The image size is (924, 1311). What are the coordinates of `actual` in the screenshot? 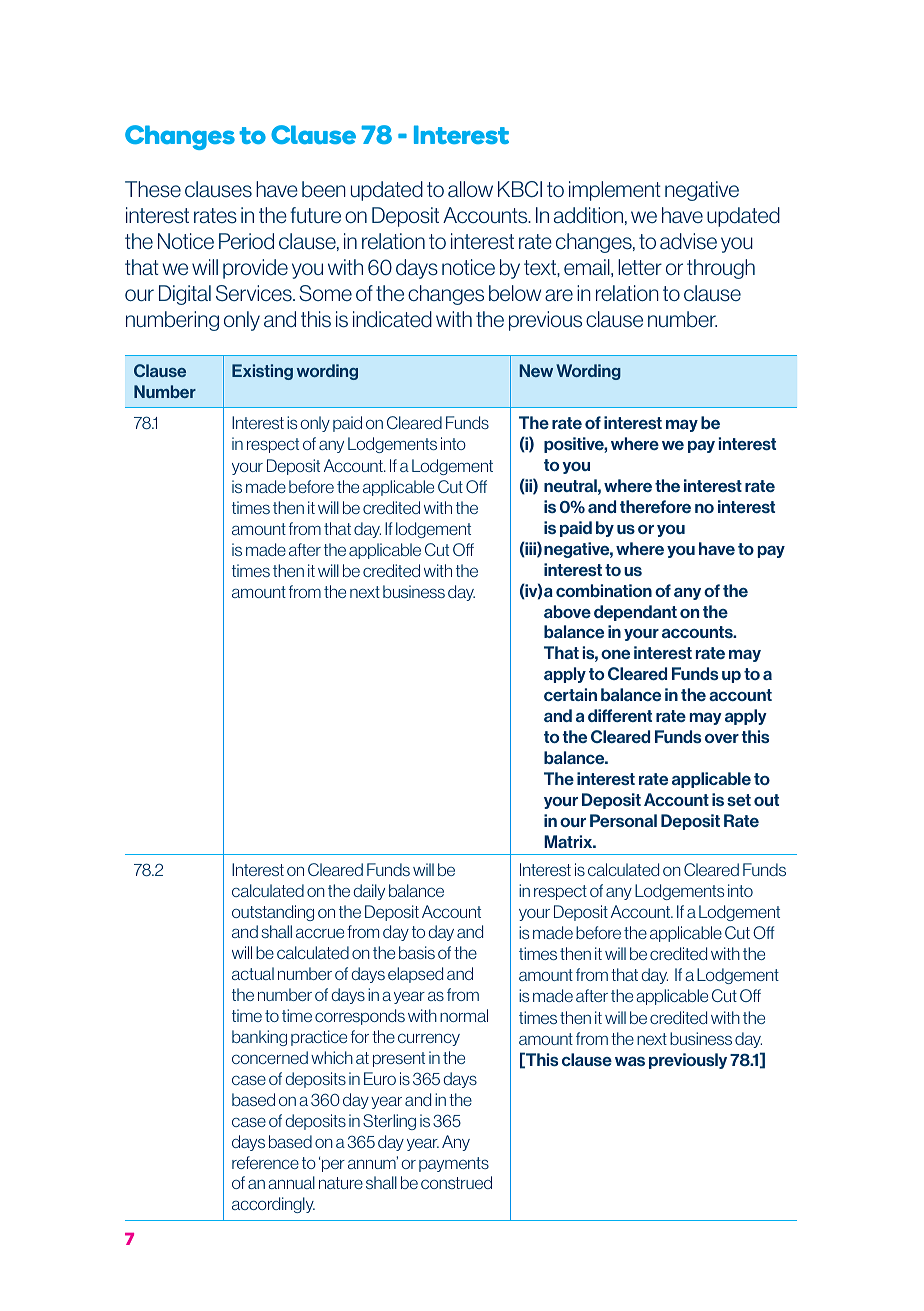 It's located at (253, 973).
